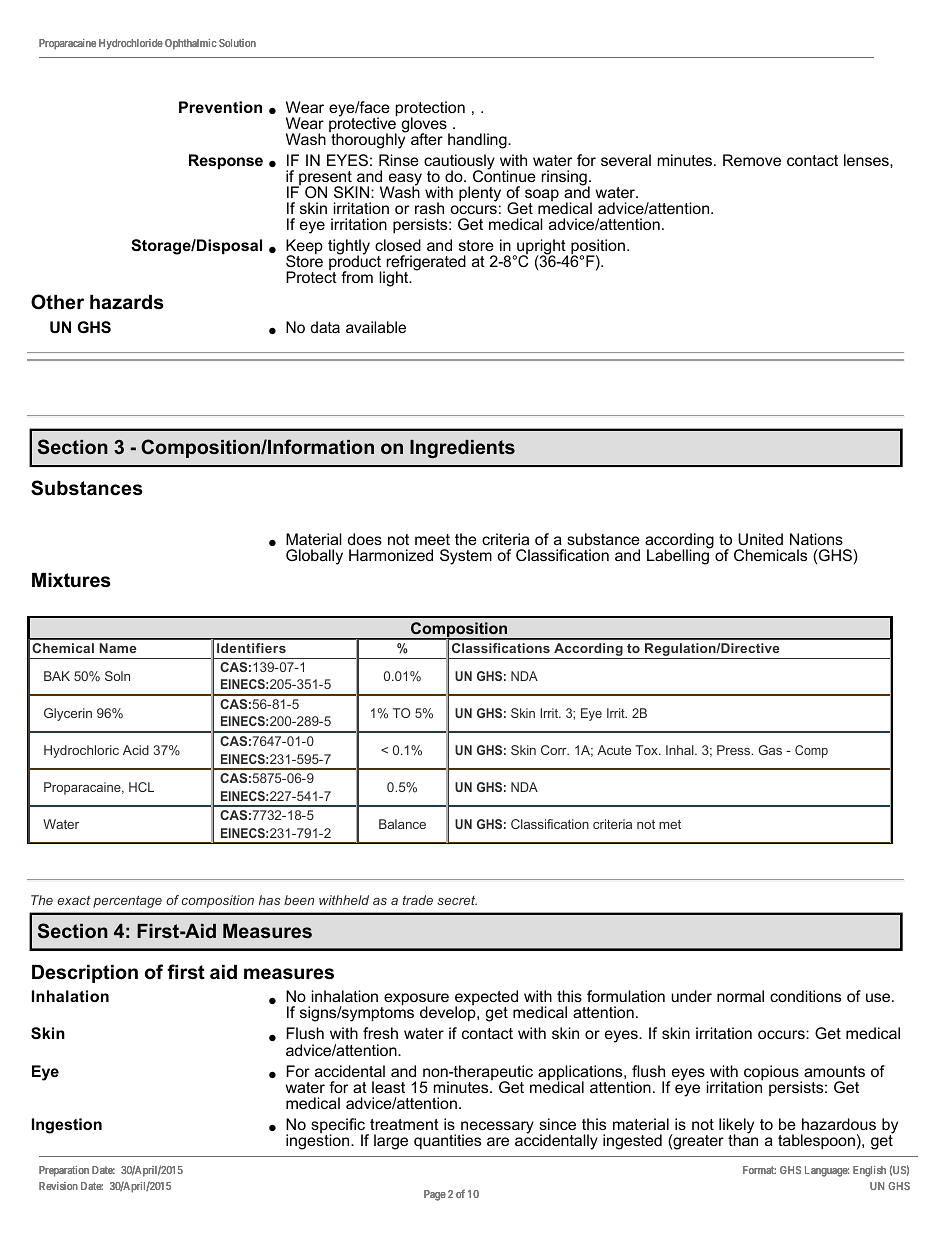 Image resolution: width=952 pixels, height=1233 pixels. What do you see at coordinates (64, 1171) in the screenshot?
I see `Preparation` at bounding box center [64, 1171].
